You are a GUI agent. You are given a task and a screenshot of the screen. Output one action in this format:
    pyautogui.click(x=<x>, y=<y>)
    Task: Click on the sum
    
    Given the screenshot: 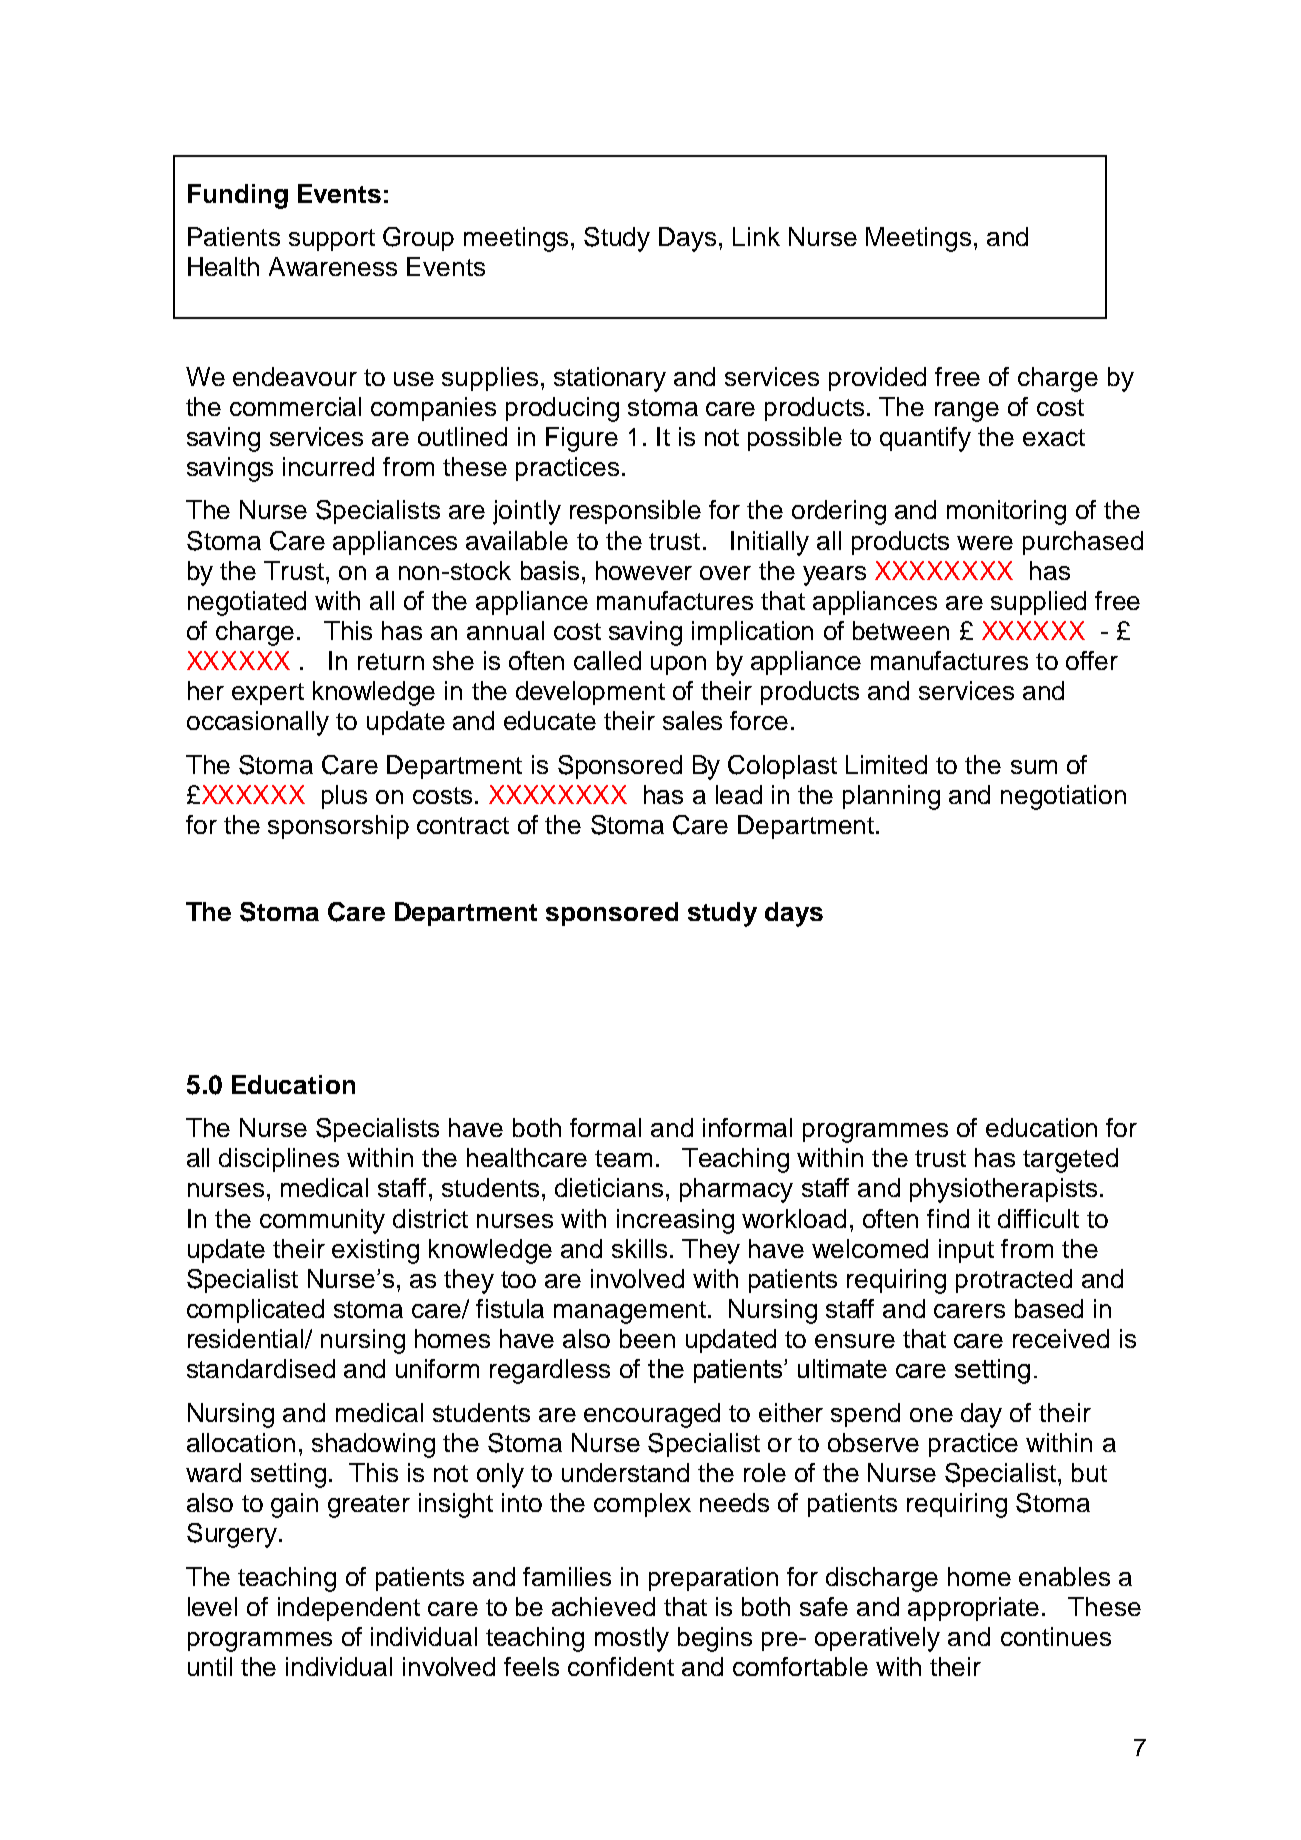 What is the action you would take?
    pyautogui.click(x=1034, y=767)
